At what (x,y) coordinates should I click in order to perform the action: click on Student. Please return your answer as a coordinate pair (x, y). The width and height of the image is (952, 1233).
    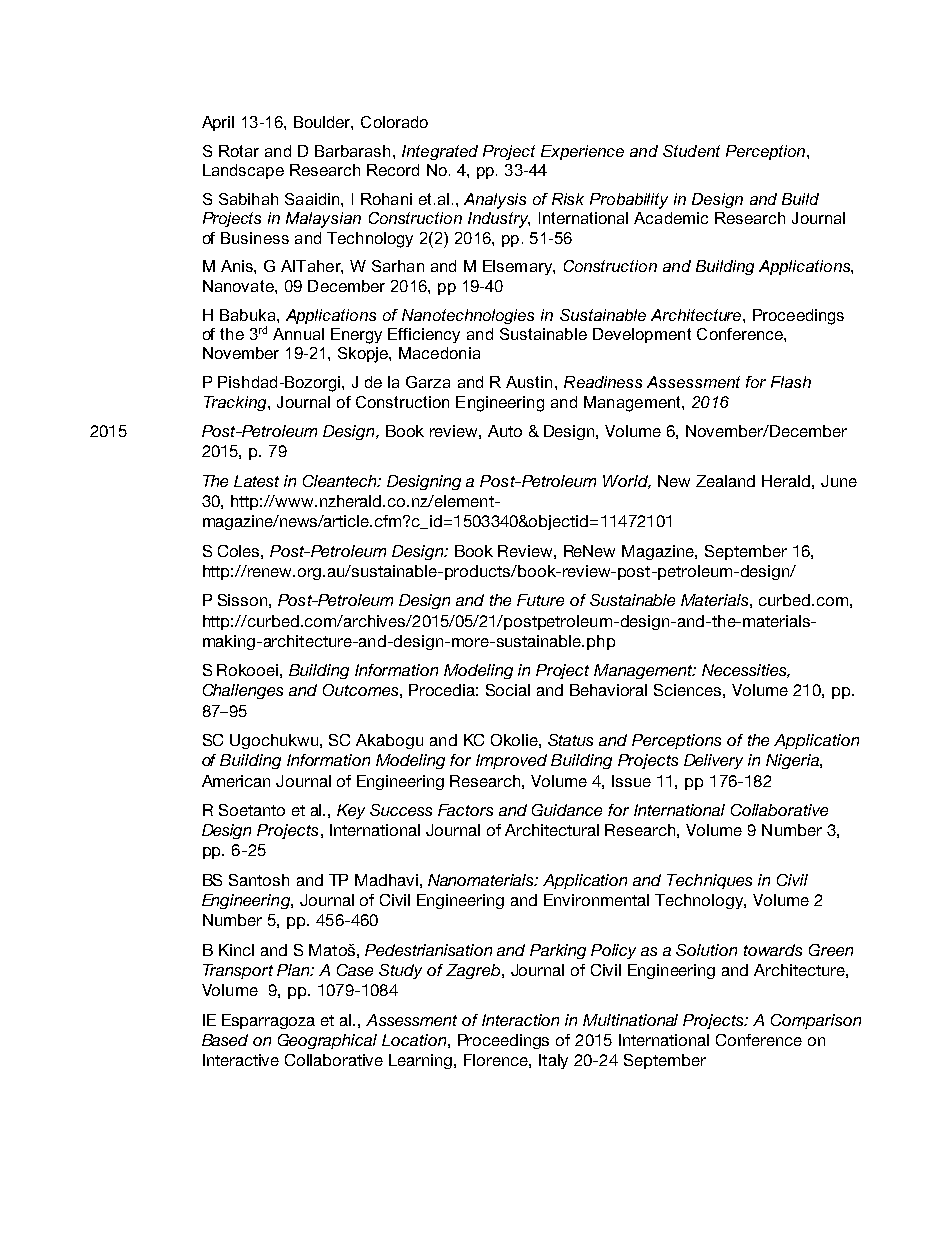
    Looking at the image, I should click on (691, 151).
